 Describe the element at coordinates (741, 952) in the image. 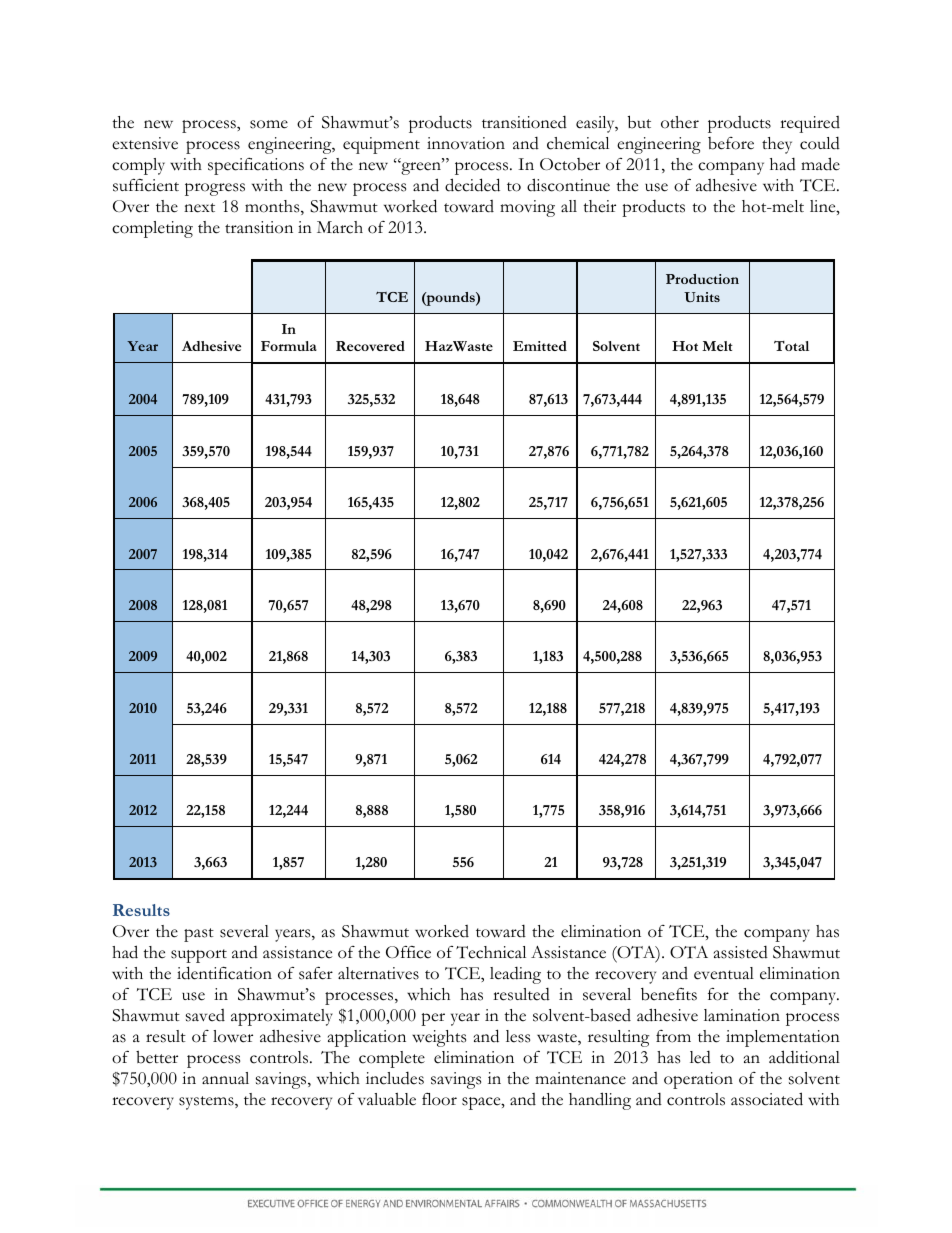

I see `assisted` at that location.
